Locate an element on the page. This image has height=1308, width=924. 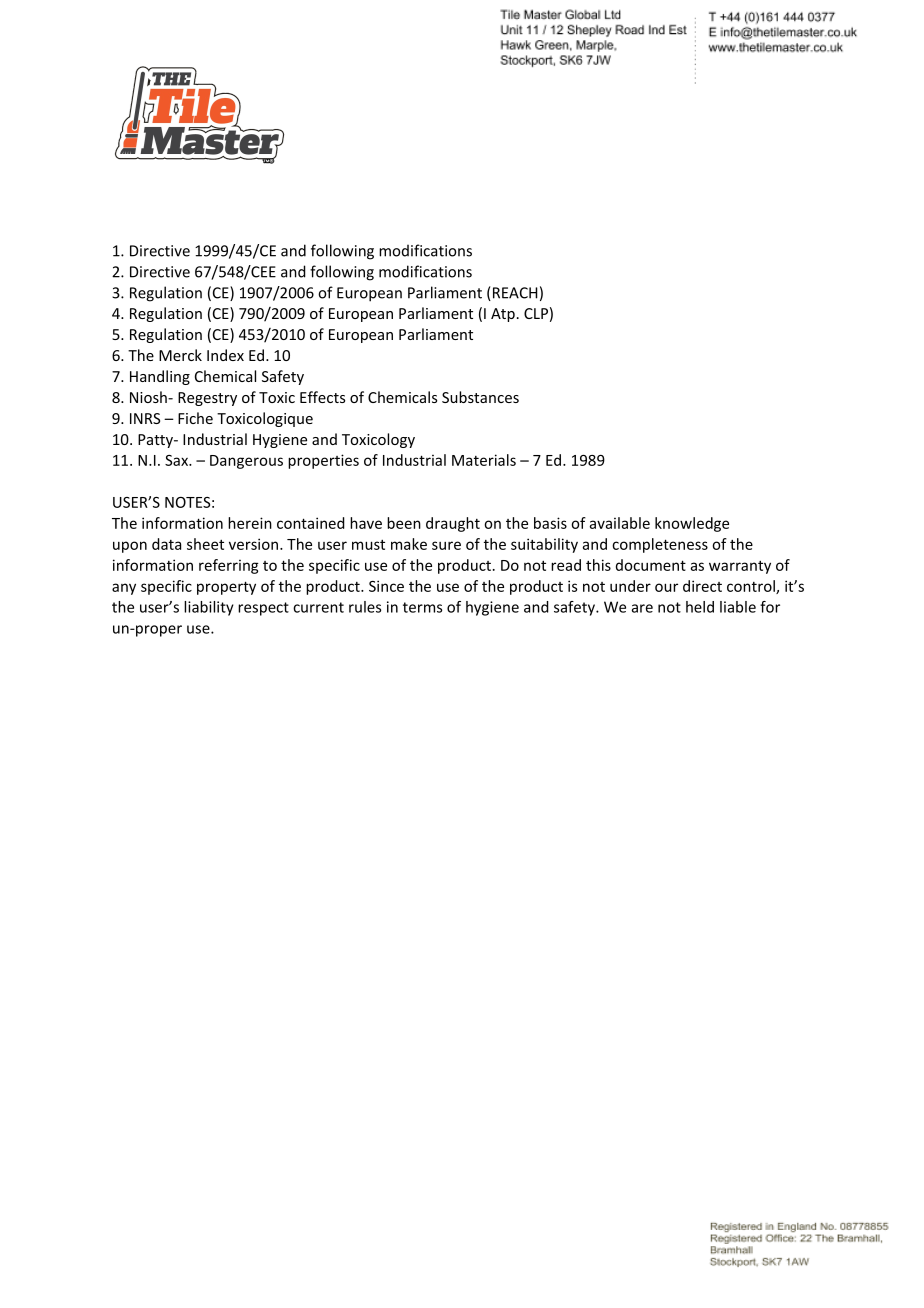
terms is located at coordinates (422, 607).
